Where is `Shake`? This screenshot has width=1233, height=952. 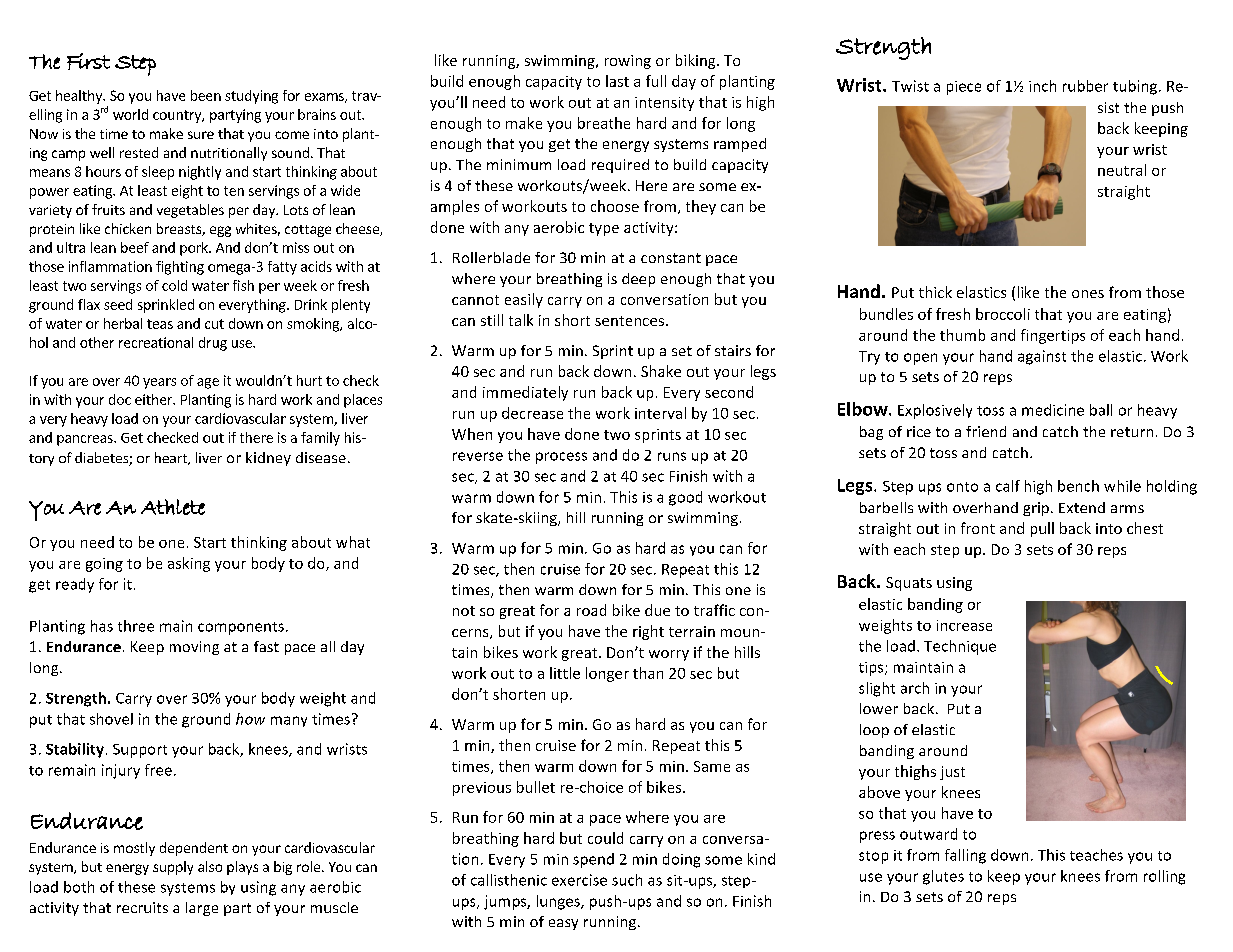
Shake is located at coordinates (661, 371).
